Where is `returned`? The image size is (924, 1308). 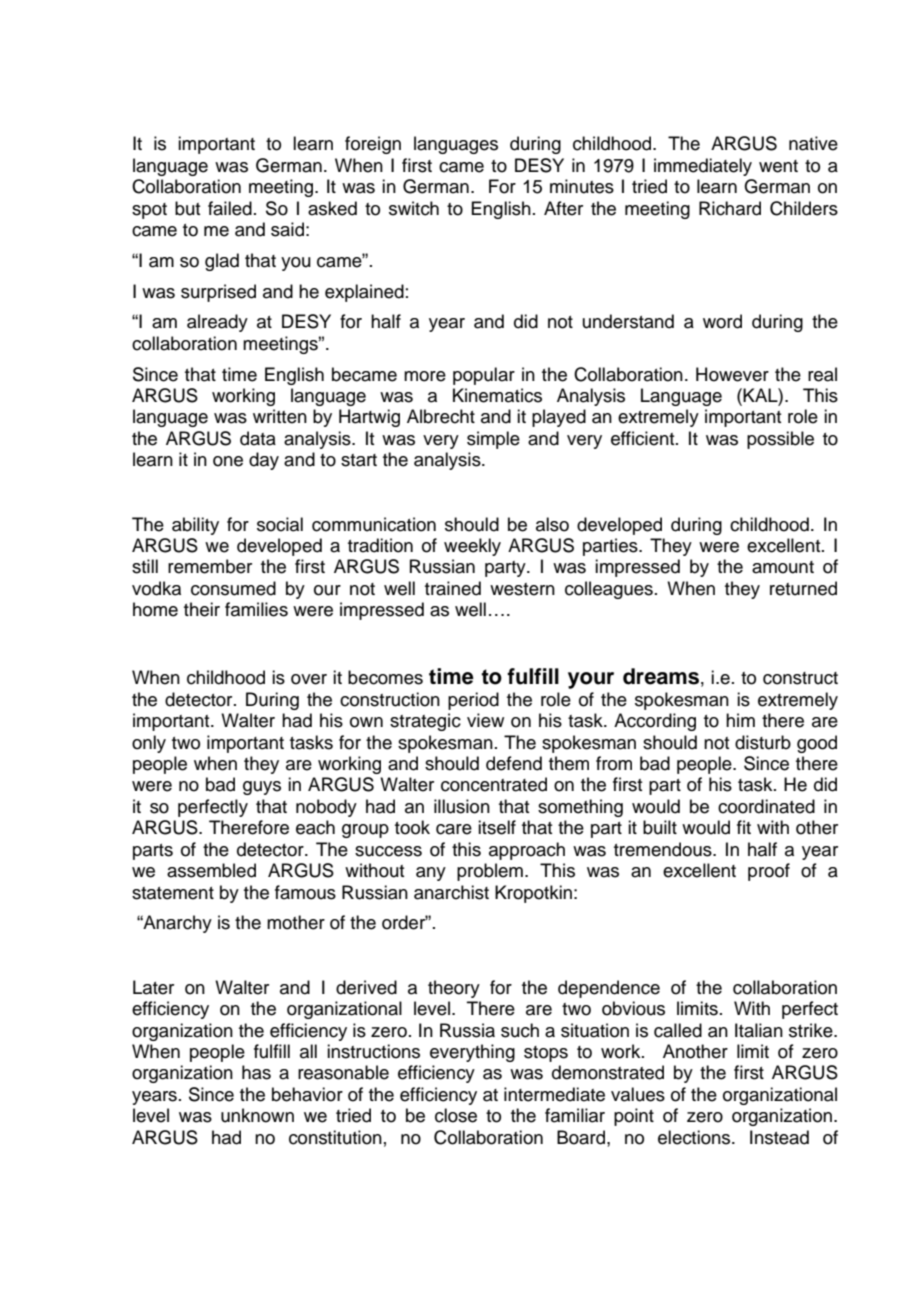
returned is located at coordinates (803, 588).
